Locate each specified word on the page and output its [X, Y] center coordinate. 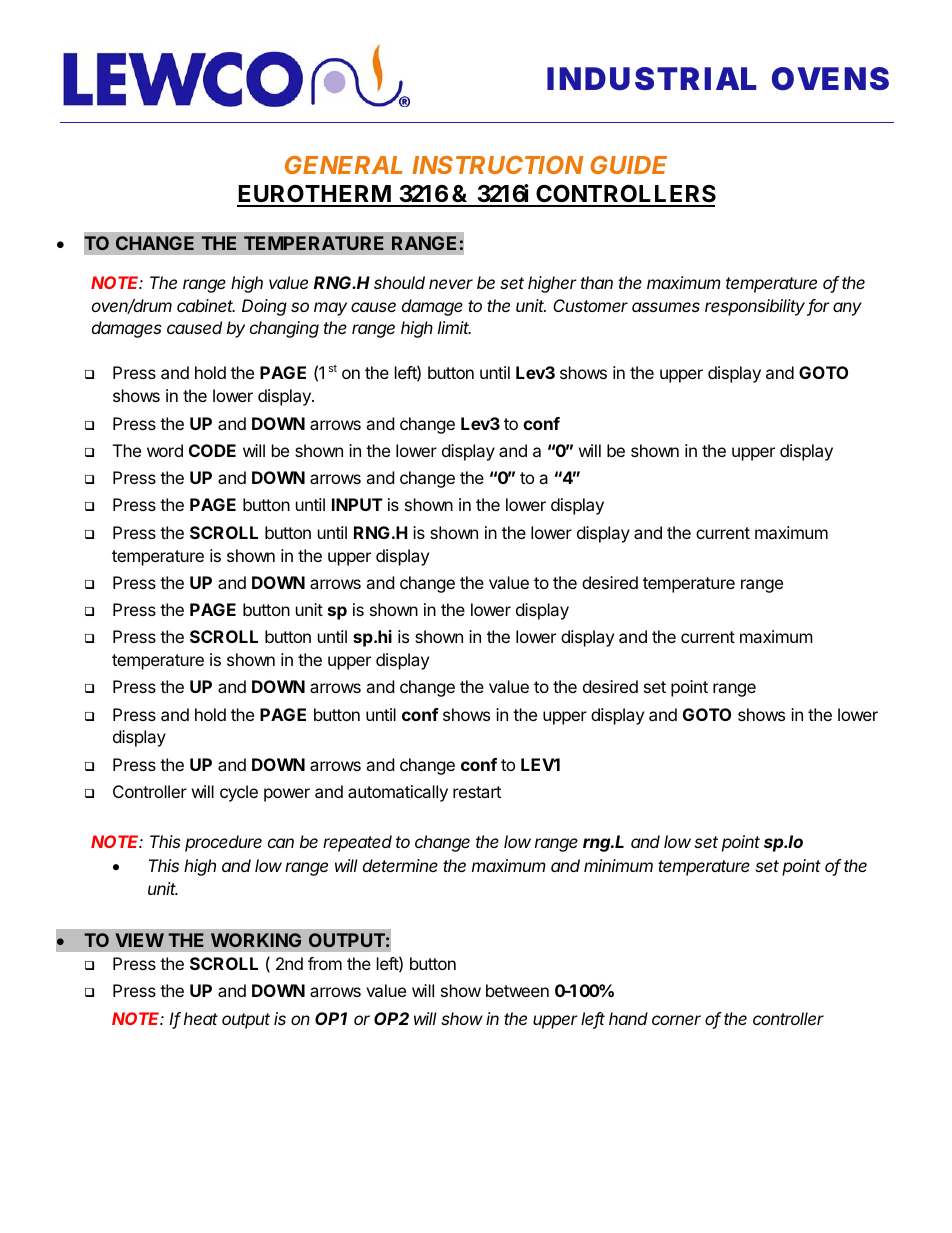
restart [477, 792]
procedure [223, 843]
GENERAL [344, 165]
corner [676, 1020]
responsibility [756, 307]
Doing [264, 307]
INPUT [357, 504]
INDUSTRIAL [652, 78]
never [451, 284]
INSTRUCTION [497, 165]
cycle [239, 793]
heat [201, 1018]
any [847, 309]
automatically [398, 793]
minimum [618, 865]
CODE [212, 450]
